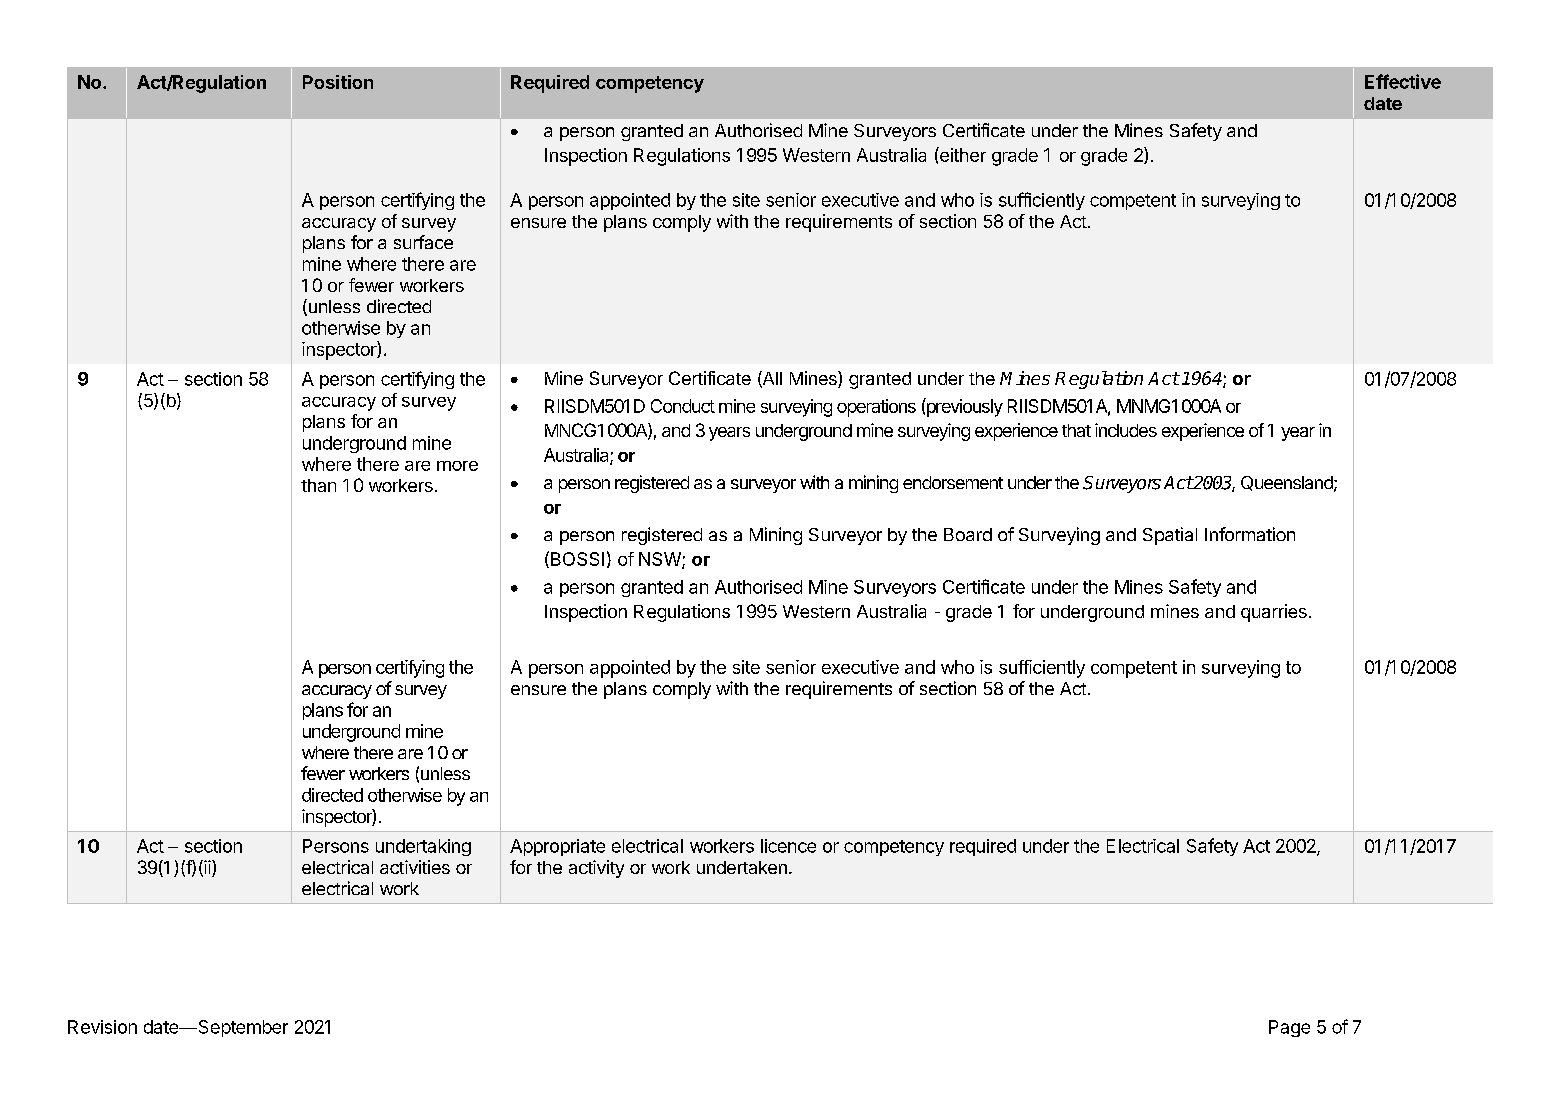 The height and width of the page is (1103, 1560). What do you see at coordinates (415, 867) in the page?
I see `activities` at bounding box center [415, 867].
